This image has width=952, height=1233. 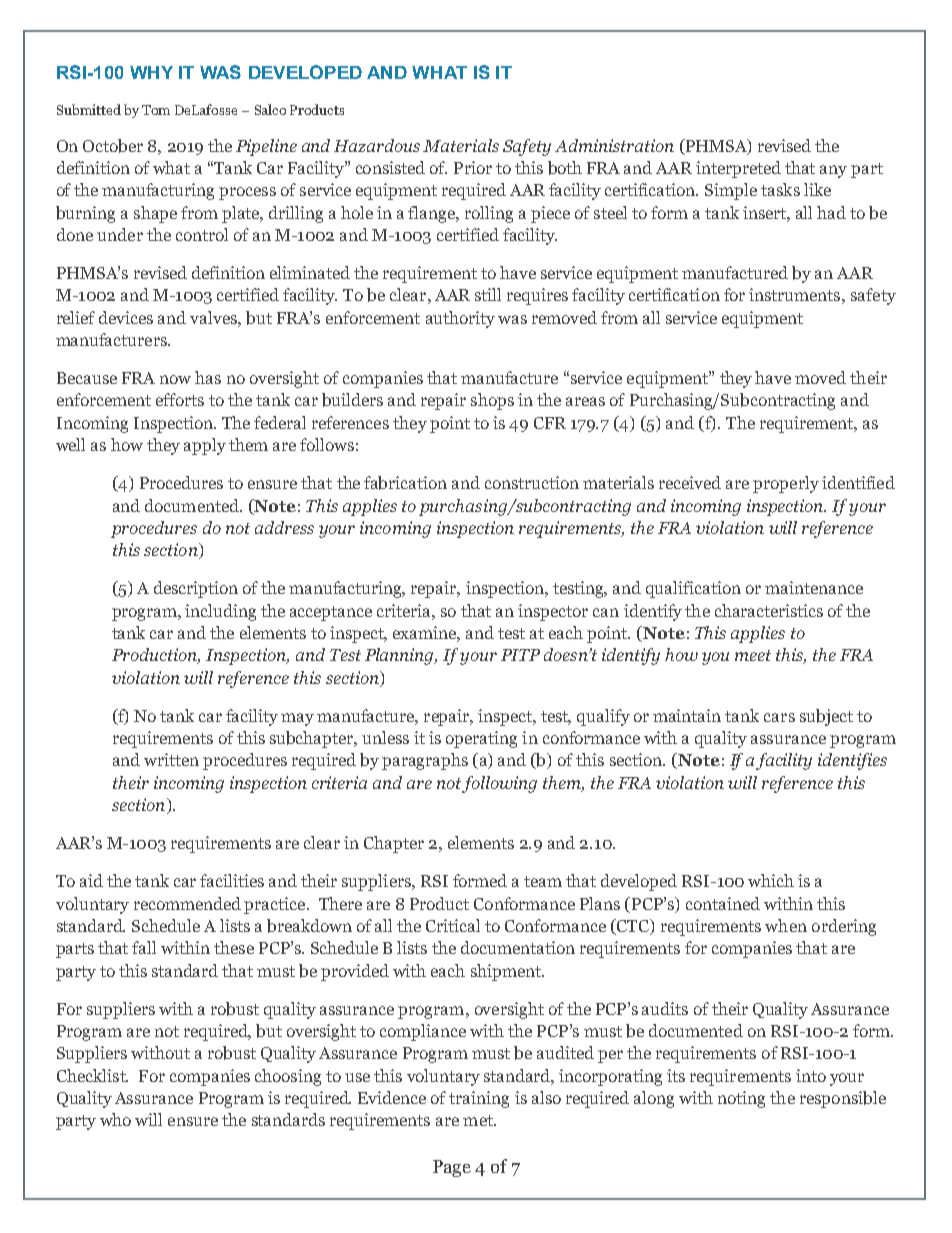 What do you see at coordinates (473, 167) in the image?
I see `Prior` at bounding box center [473, 167].
